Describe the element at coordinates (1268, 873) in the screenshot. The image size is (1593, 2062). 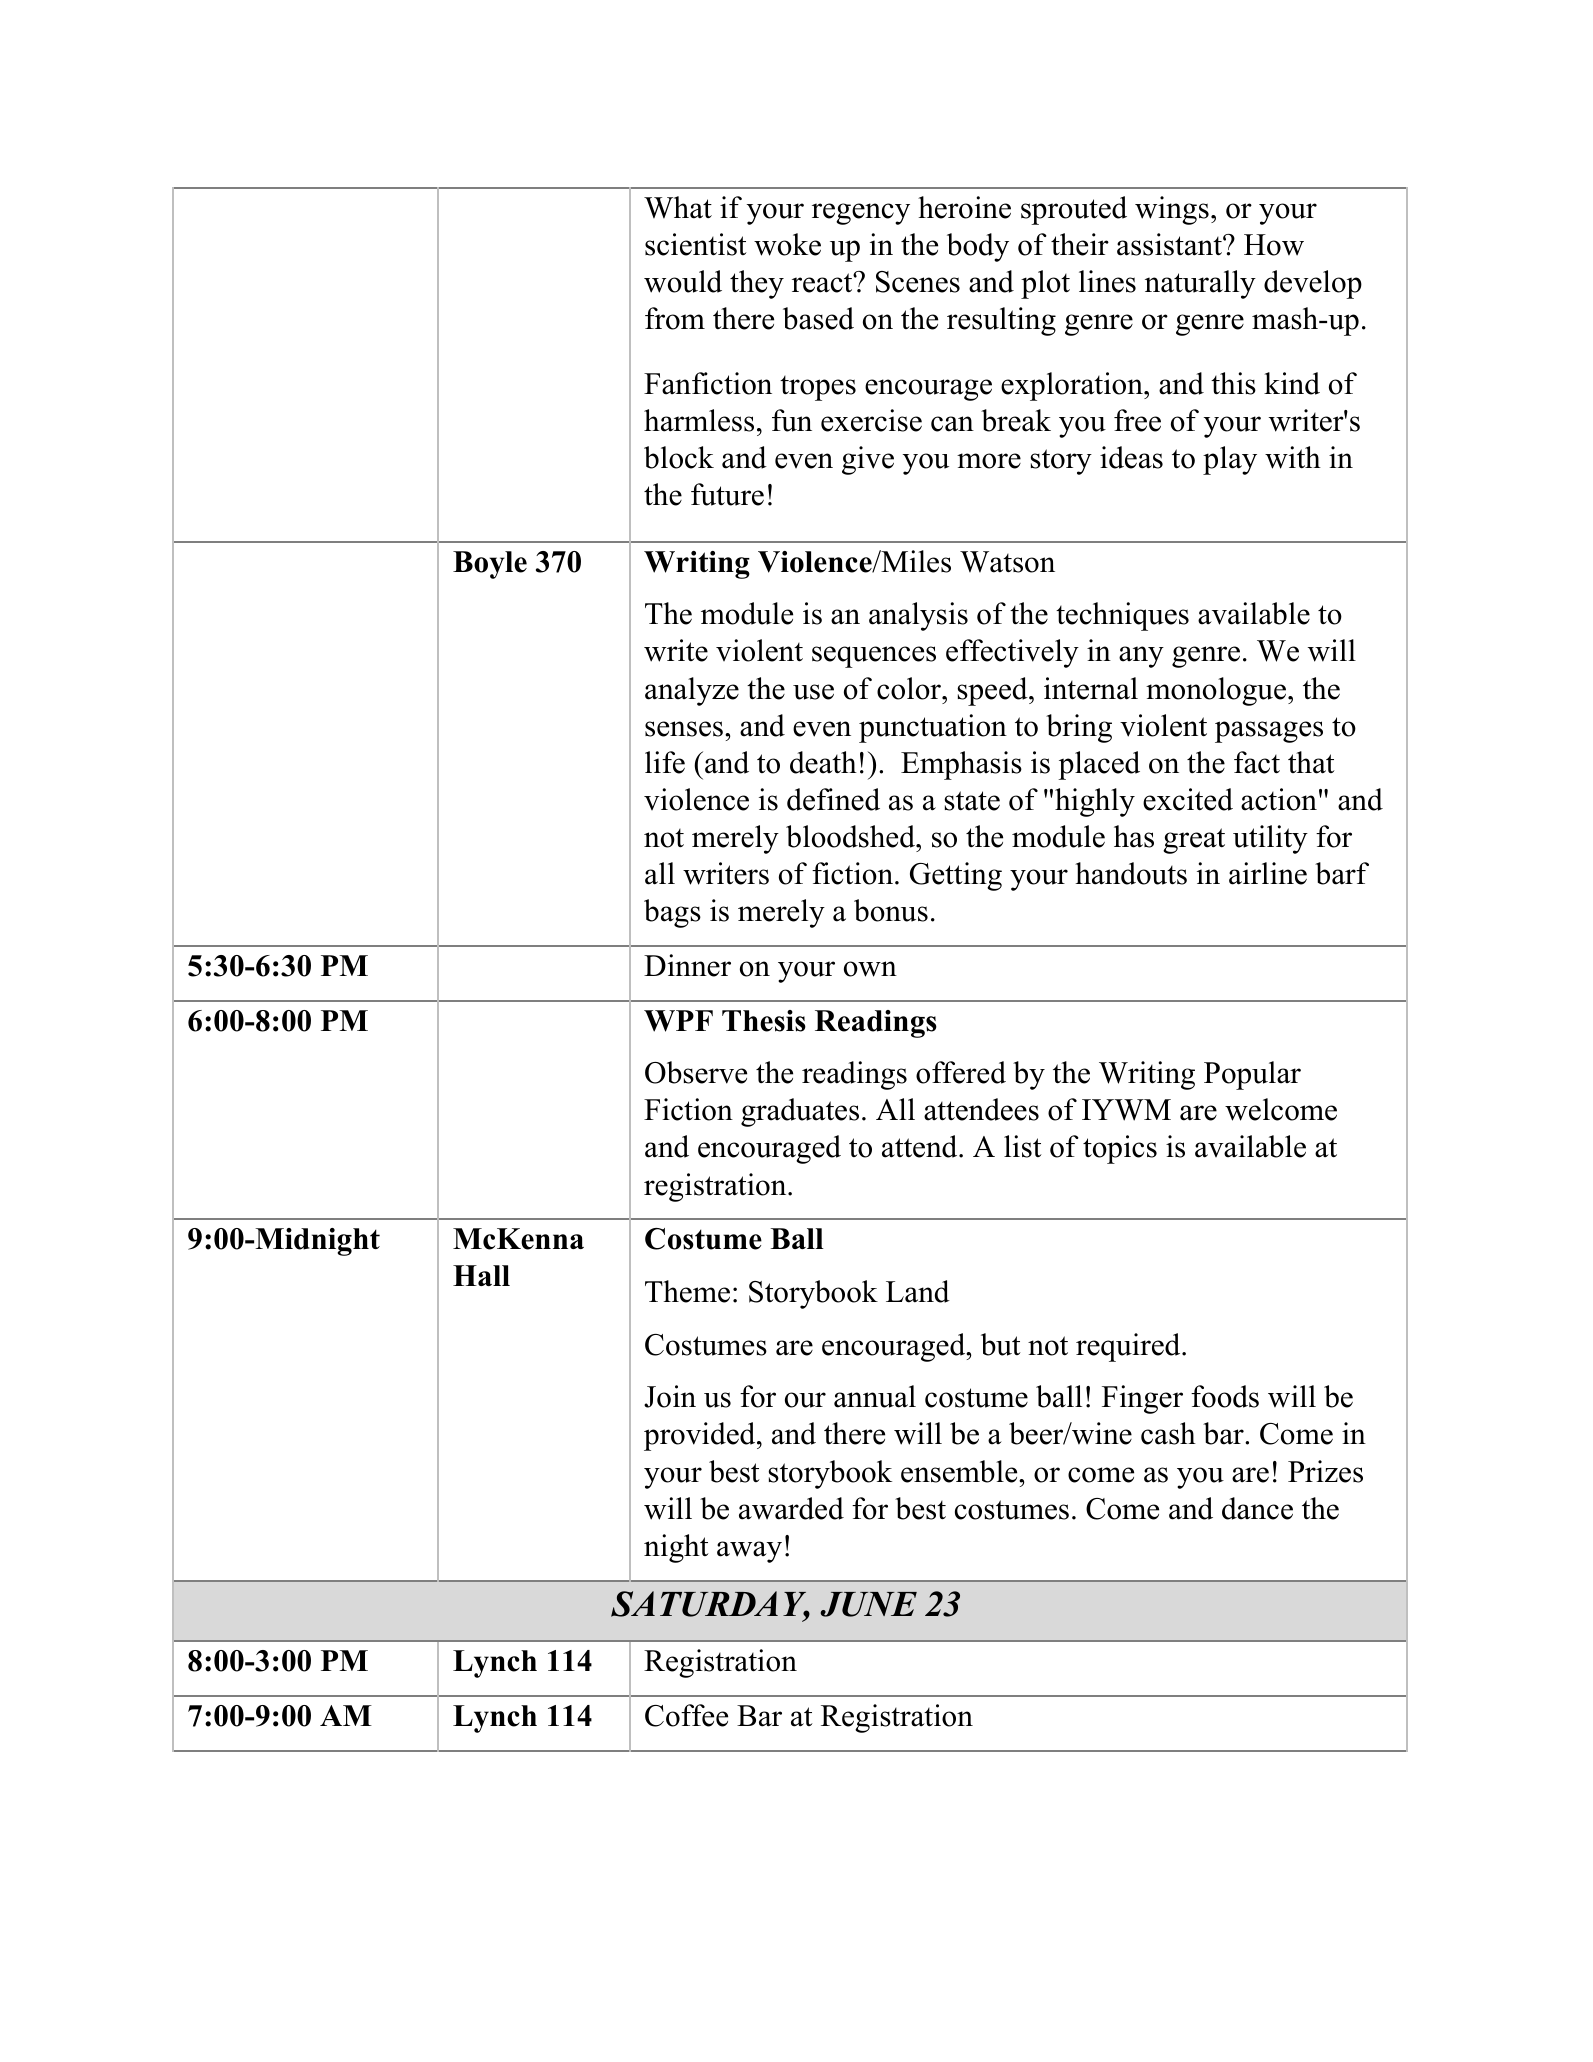
I see `airline` at that location.
